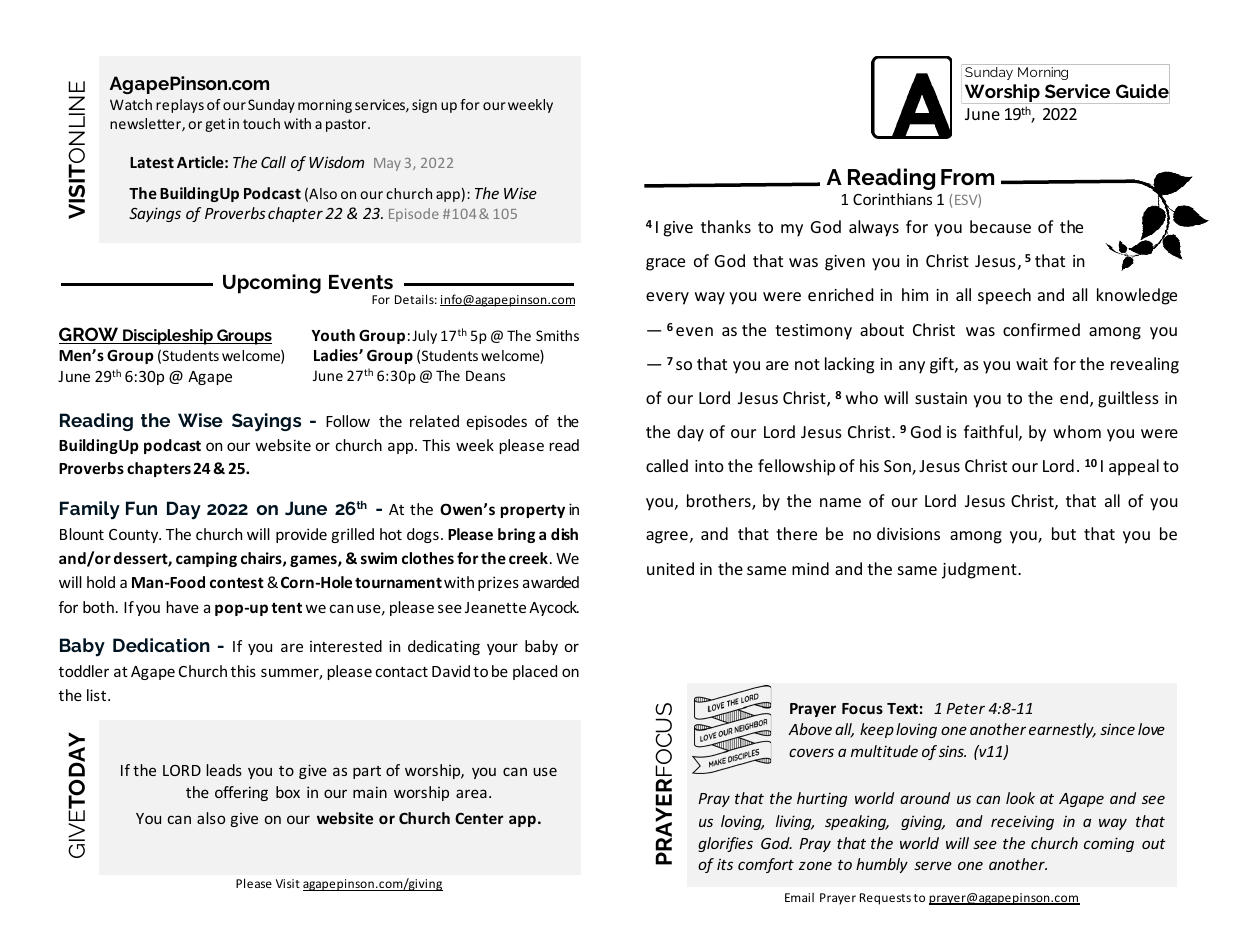 This document has width=1233, height=952. I want to click on get, so click(215, 125).
